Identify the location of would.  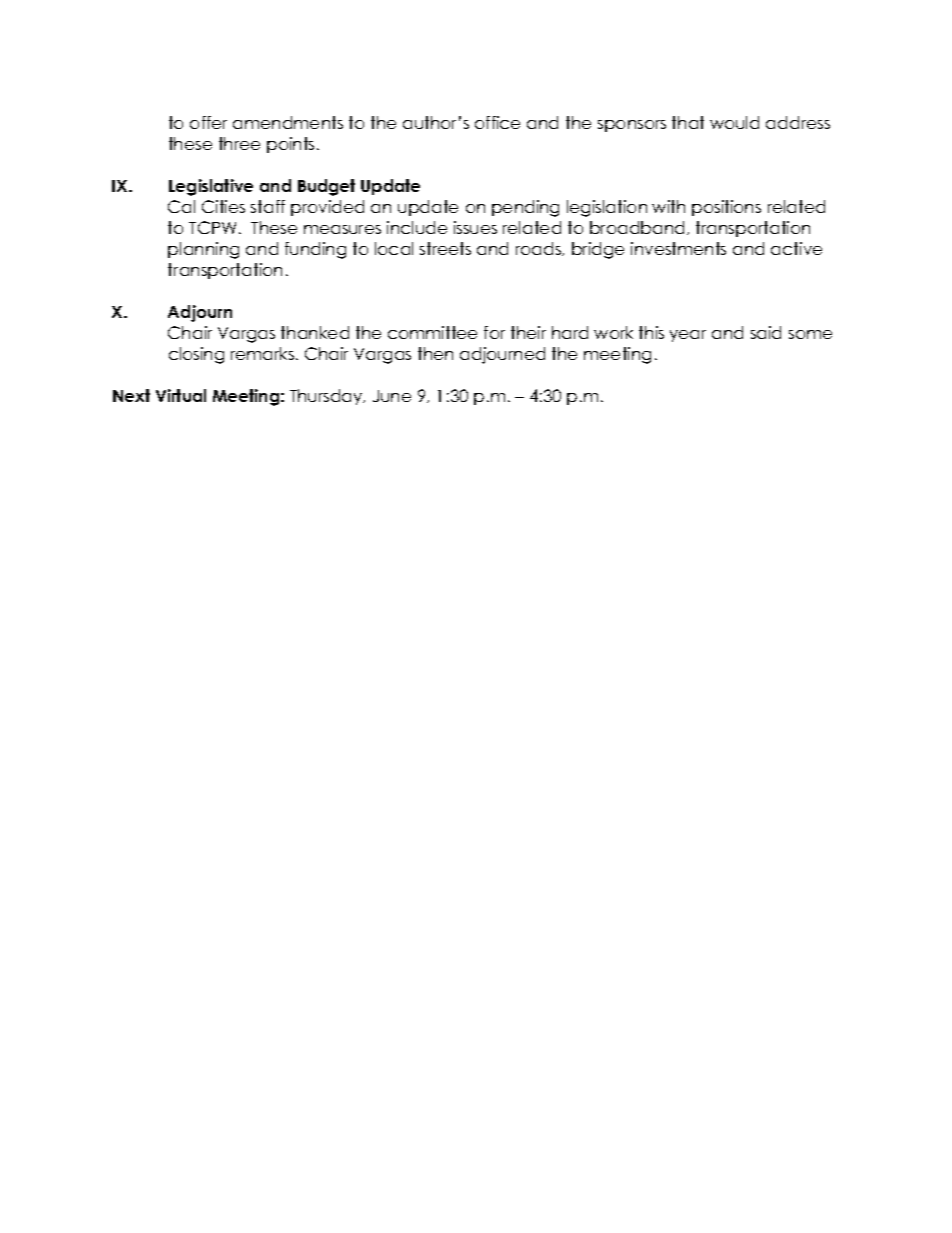
(734, 122).
